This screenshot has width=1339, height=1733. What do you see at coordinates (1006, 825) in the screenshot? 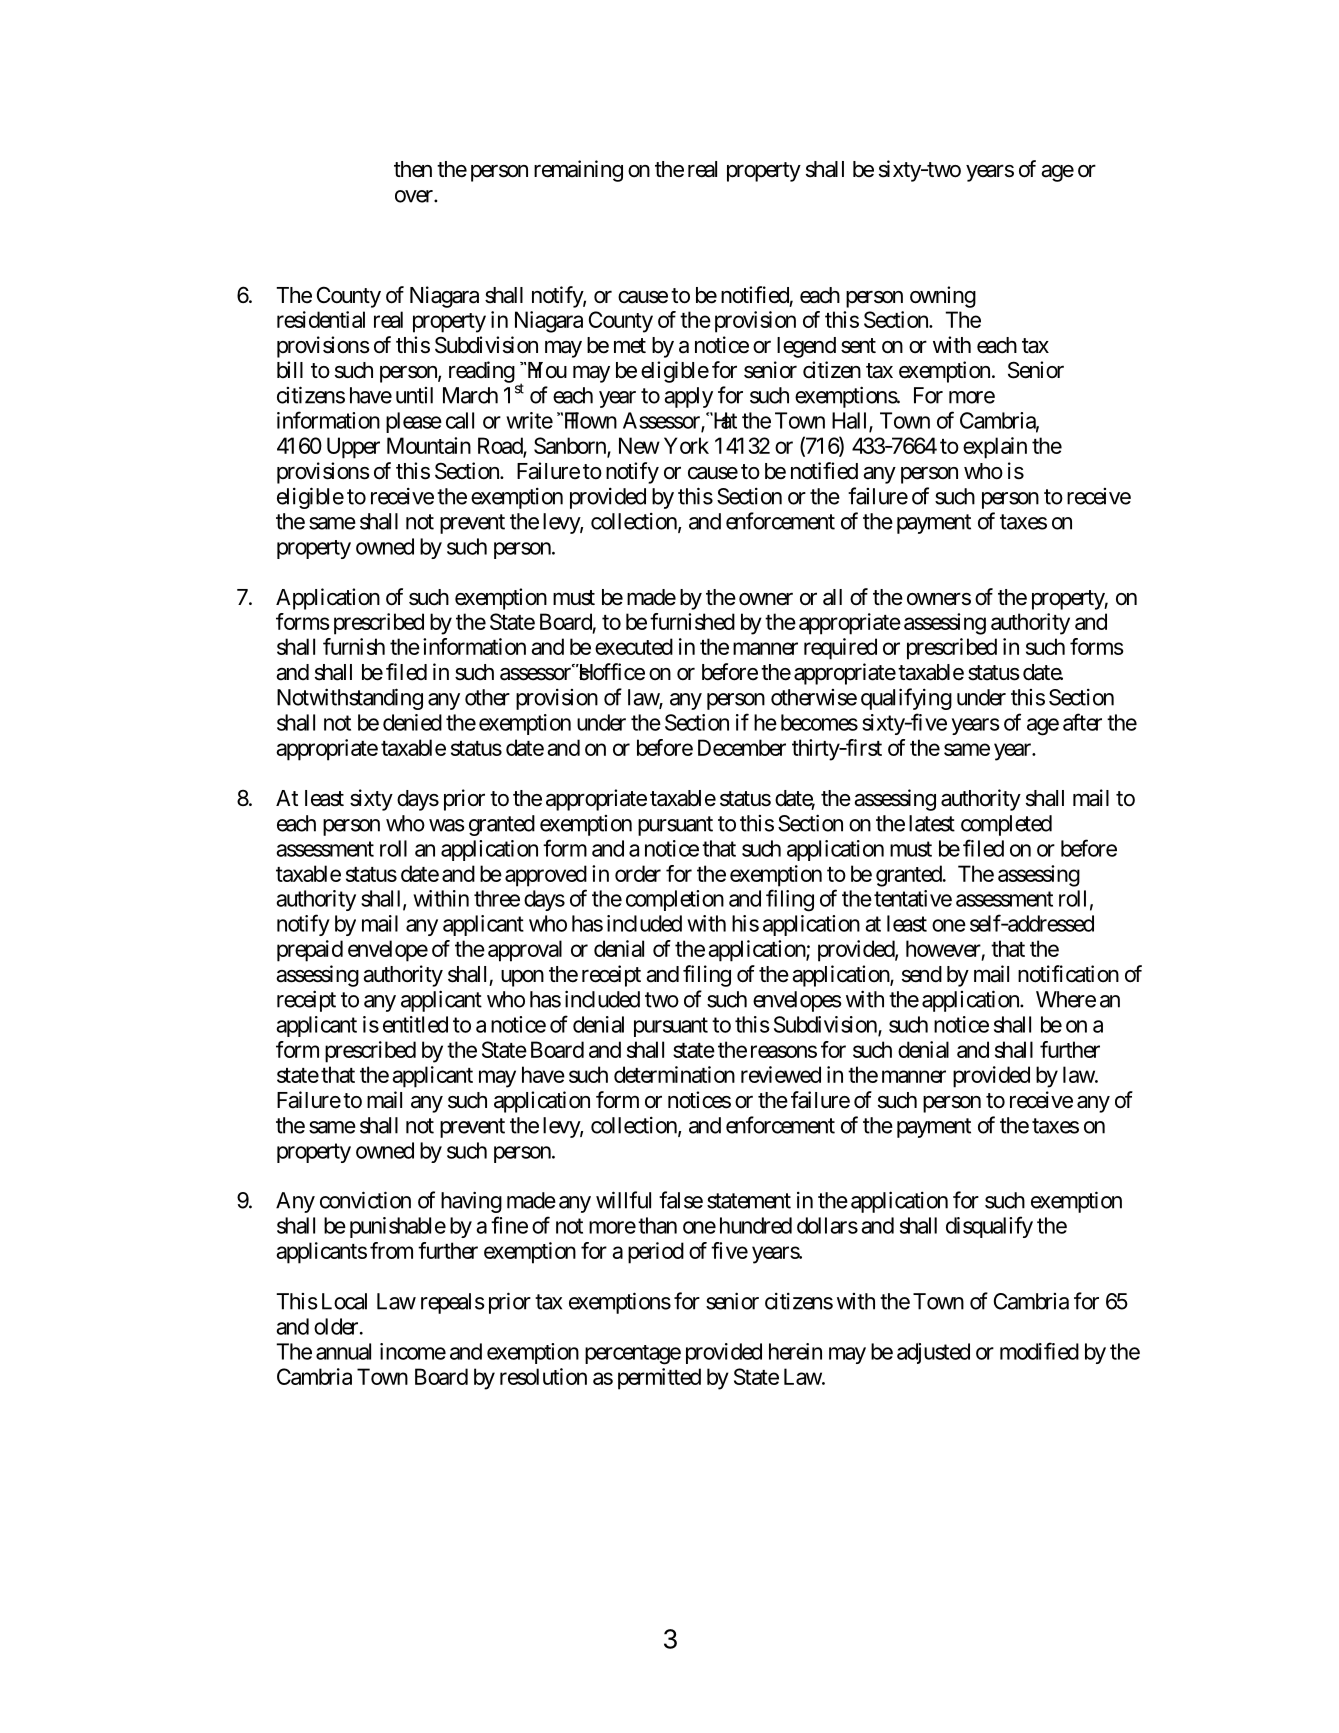
I see `completed` at bounding box center [1006, 825].
